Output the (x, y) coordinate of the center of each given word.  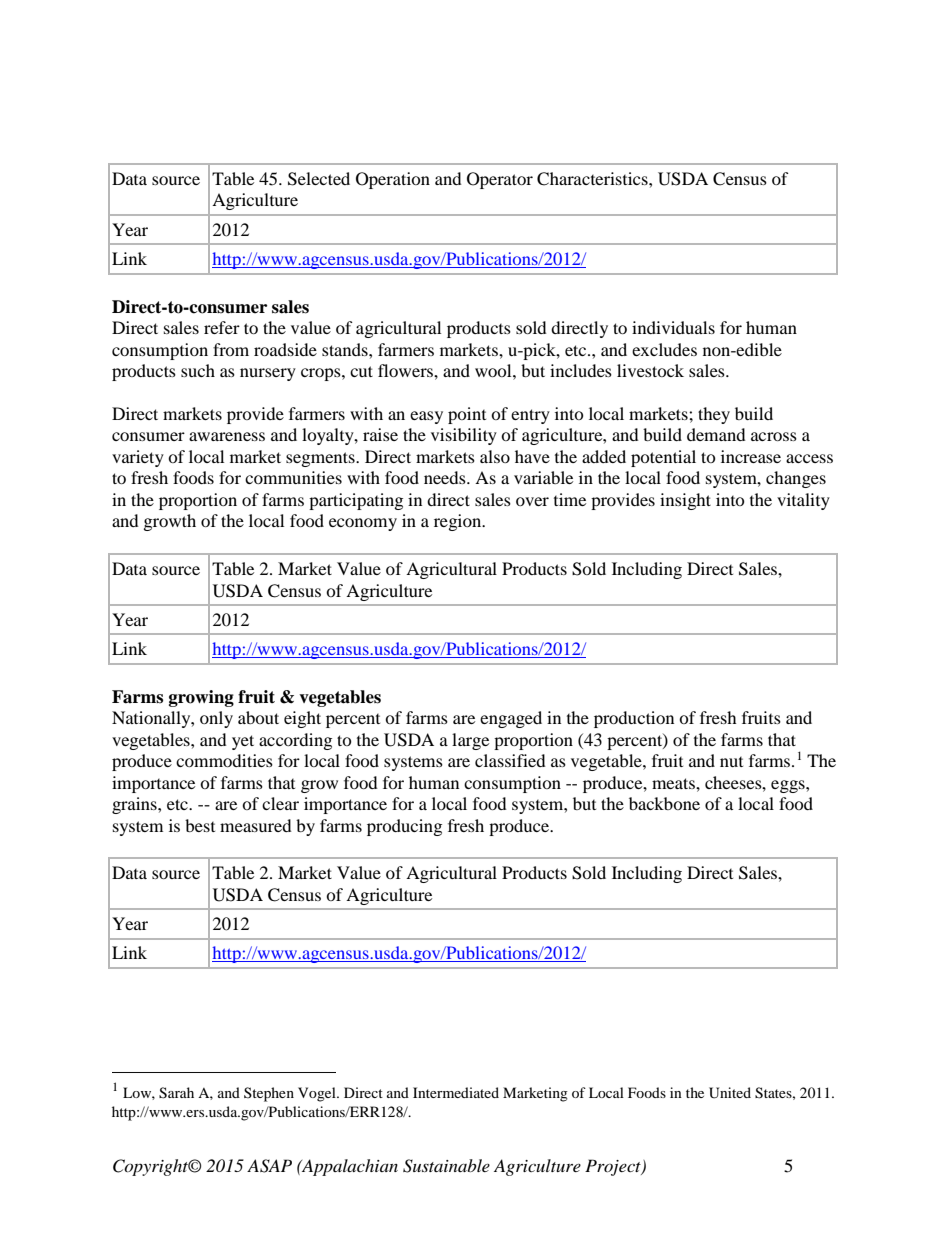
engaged (511, 719)
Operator (500, 180)
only (216, 719)
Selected (319, 179)
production (634, 719)
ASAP (269, 1166)
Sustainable (446, 1166)
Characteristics (593, 179)
